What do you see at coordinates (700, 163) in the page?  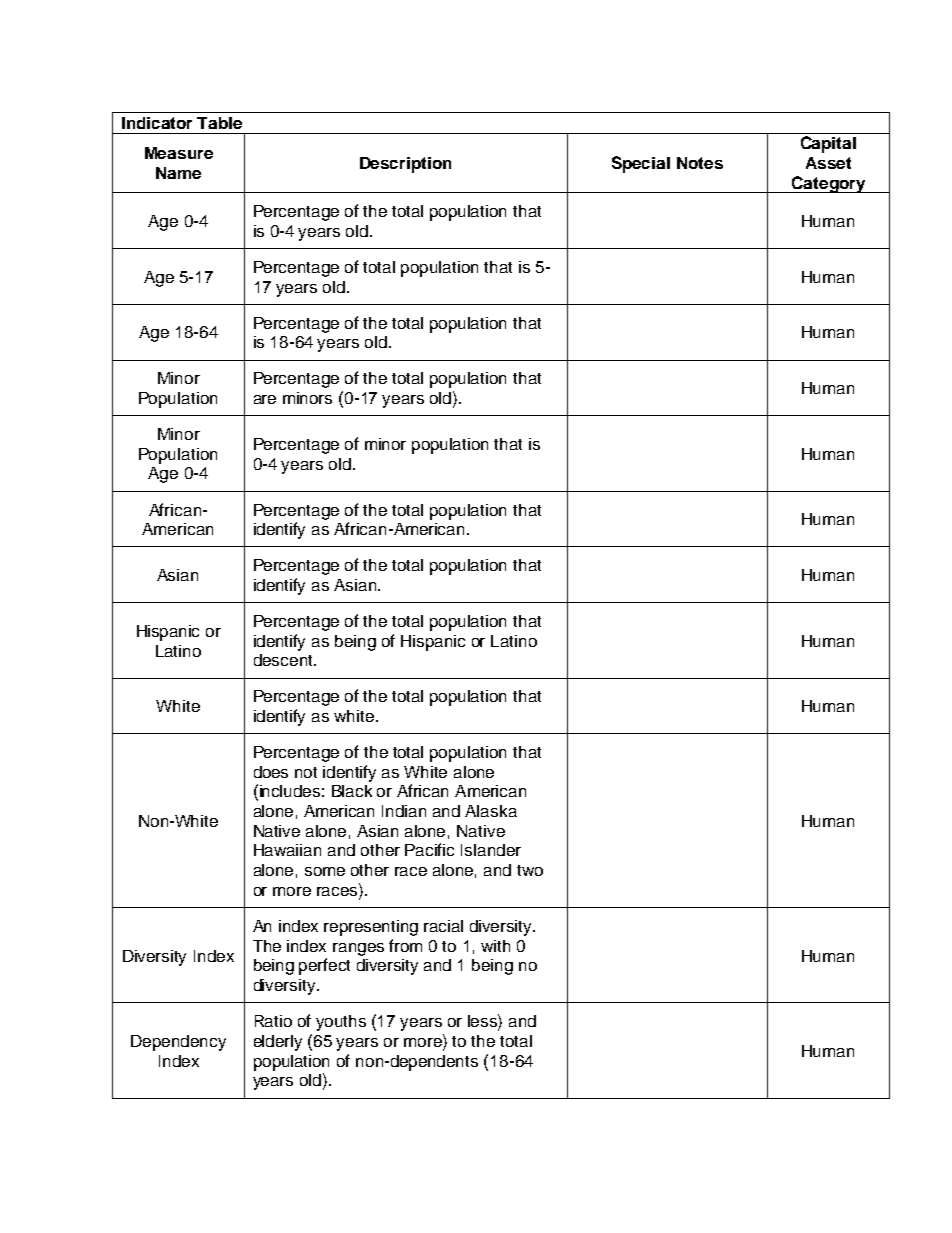 I see `Notes` at bounding box center [700, 163].
